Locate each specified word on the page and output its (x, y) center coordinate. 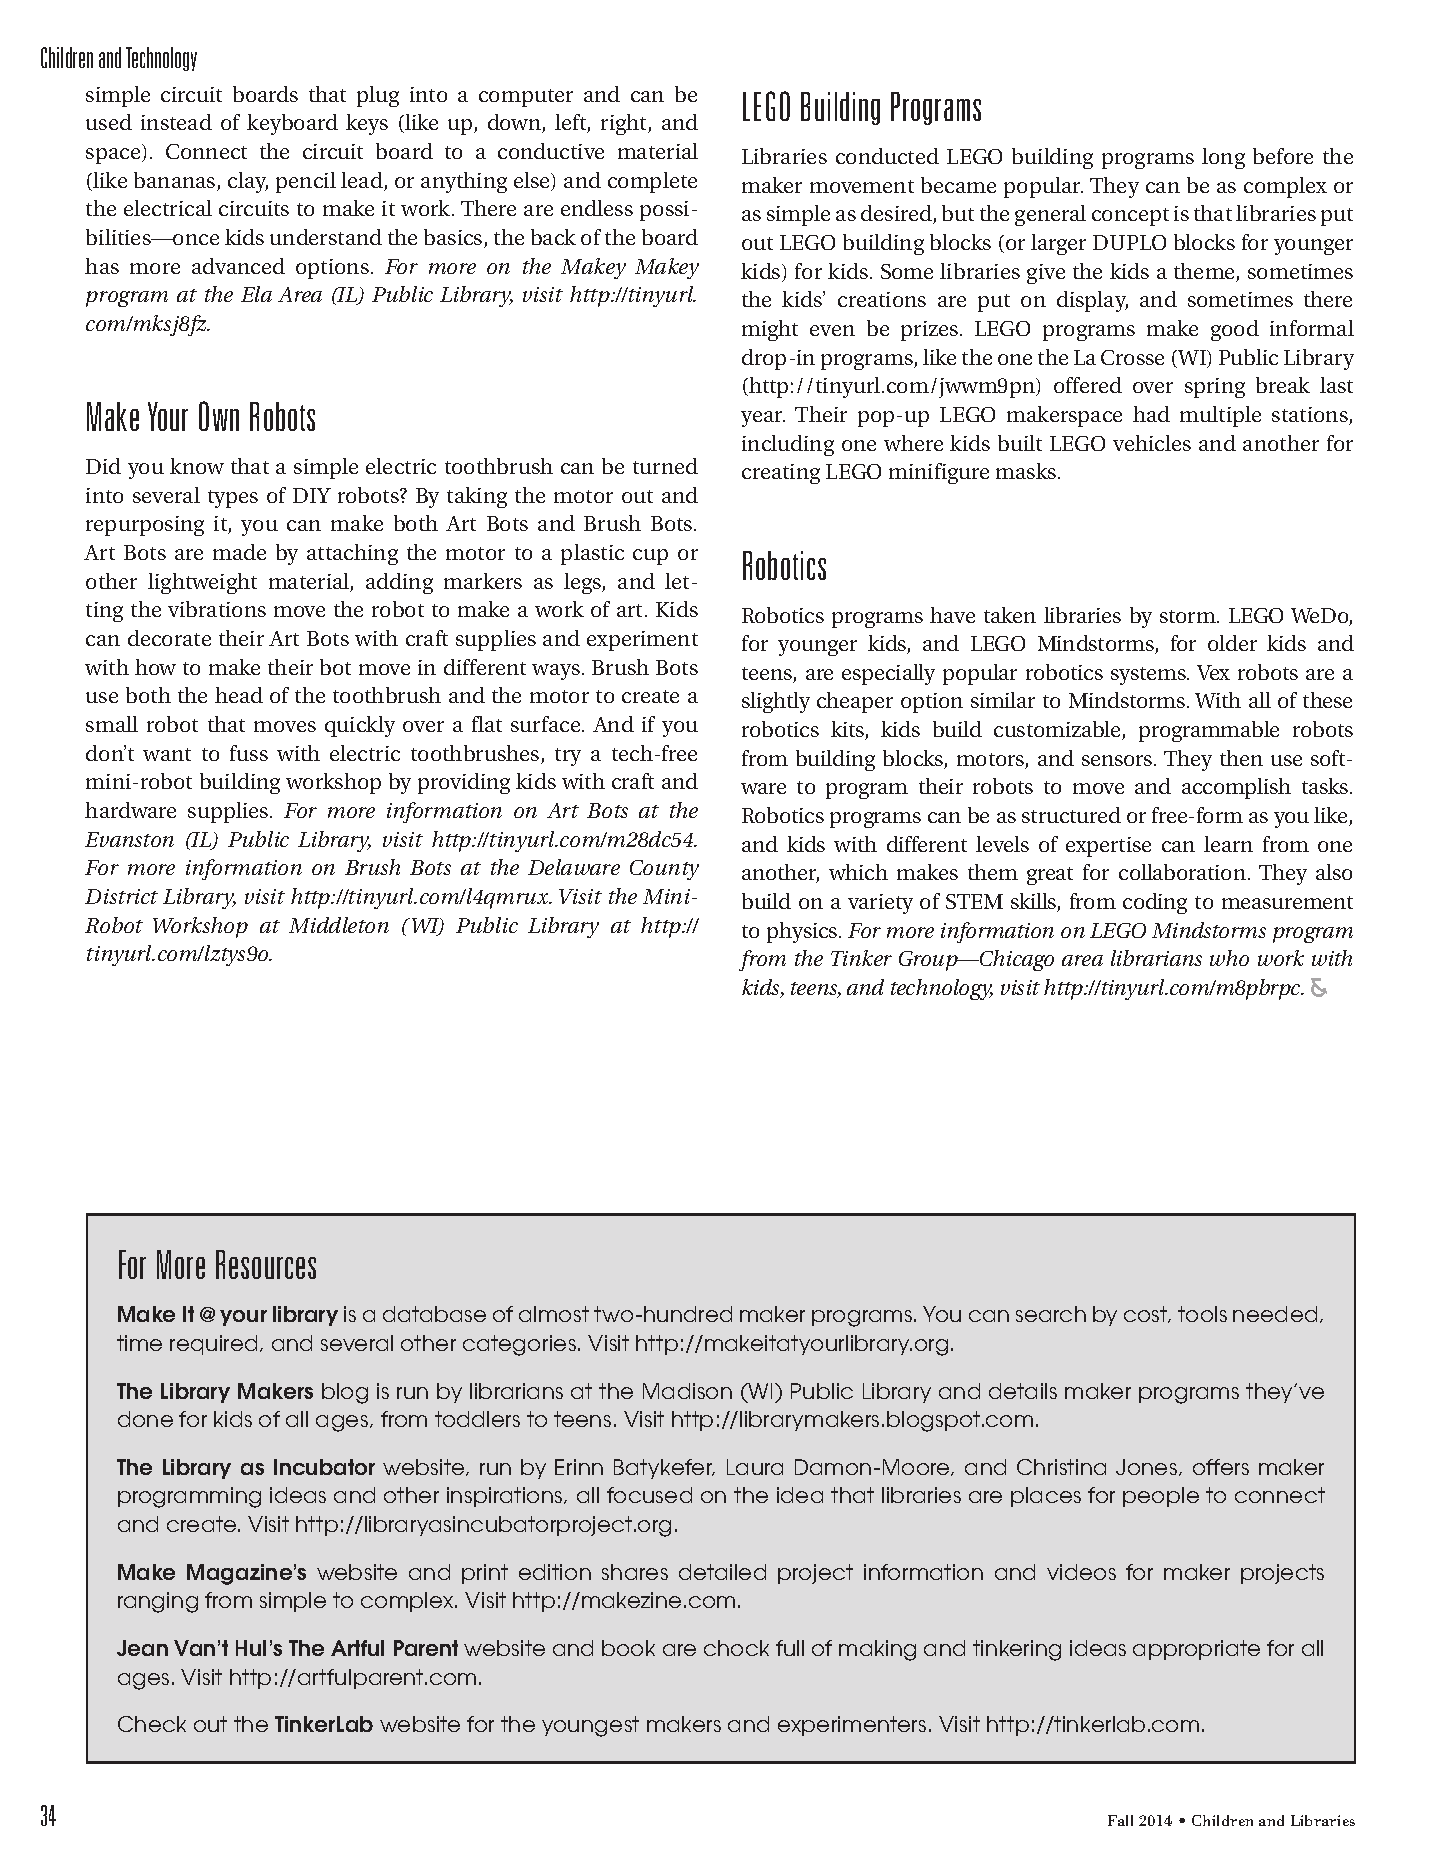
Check (152, 1724)
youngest (590, 1726)
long (1223, 158)
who (1229, 958)
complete (652, 182)
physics (803, 932)
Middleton (339, 925)
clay (248, 182)
